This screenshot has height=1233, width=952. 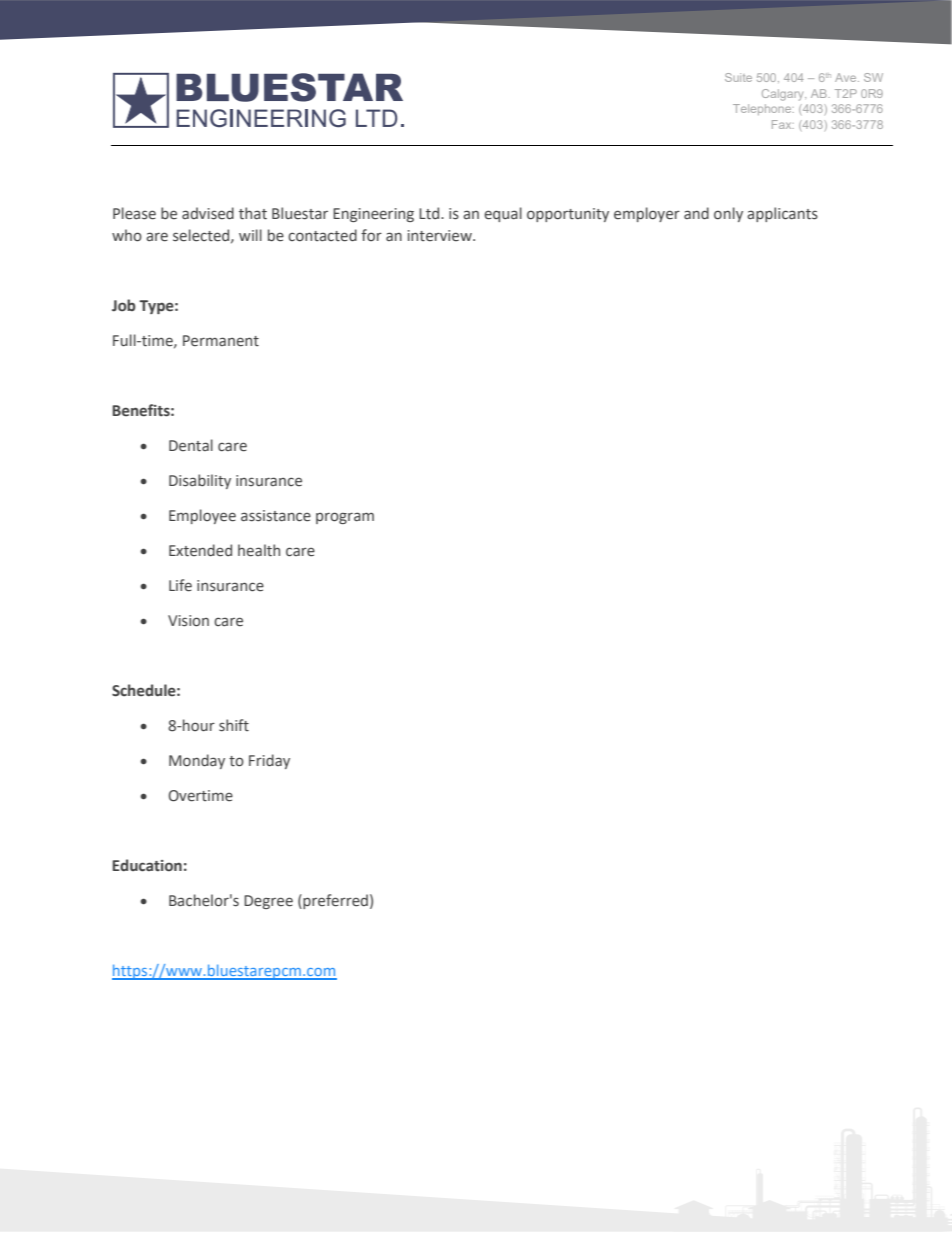 What do you see at coordinates (782, 214) in the screenshot?
I see `applicants` at bounding box center [782, 214].
